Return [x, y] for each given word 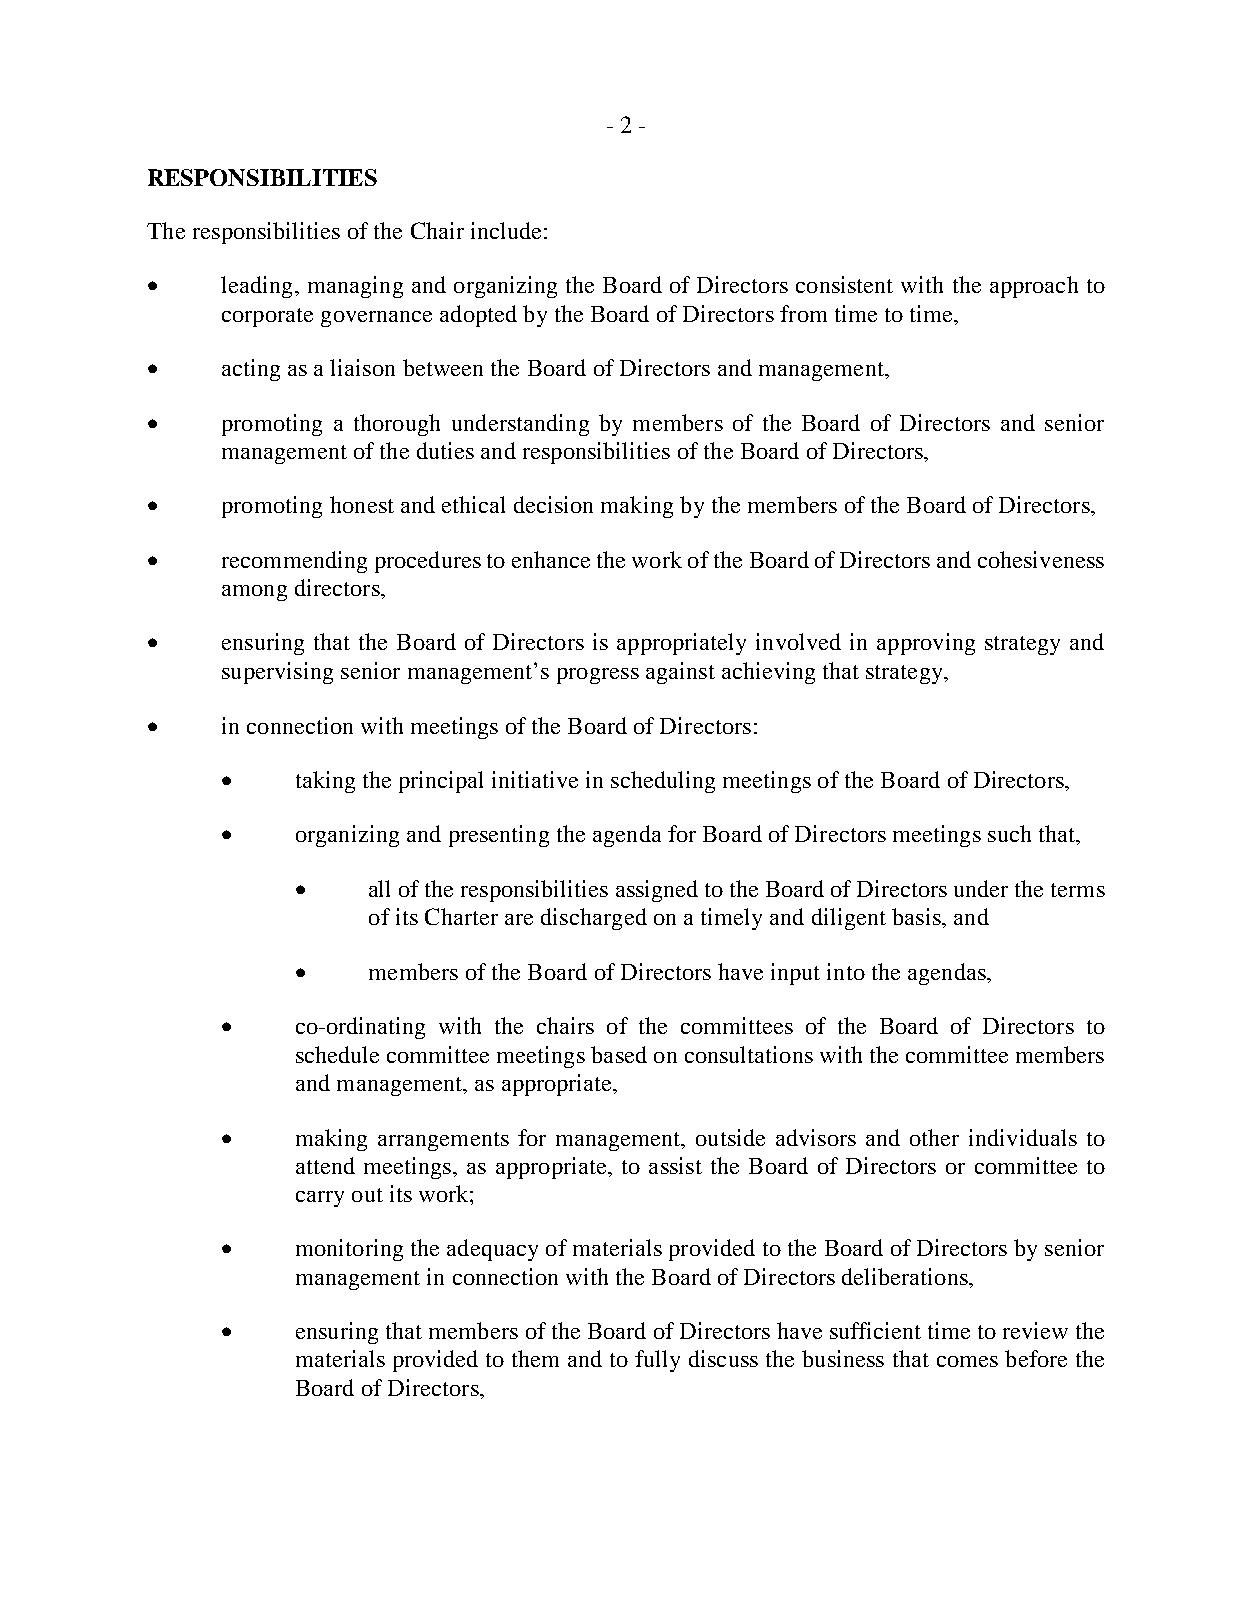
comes [967, 1361]
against [680, 673]
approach [1034, 287]
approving [926, 644]
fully [657, 1361]
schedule [337, 1054]
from [803, 313]
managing [355, 287]
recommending [294, 562]
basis [917, 916]
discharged [594, 919]
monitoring [349, 1250]
